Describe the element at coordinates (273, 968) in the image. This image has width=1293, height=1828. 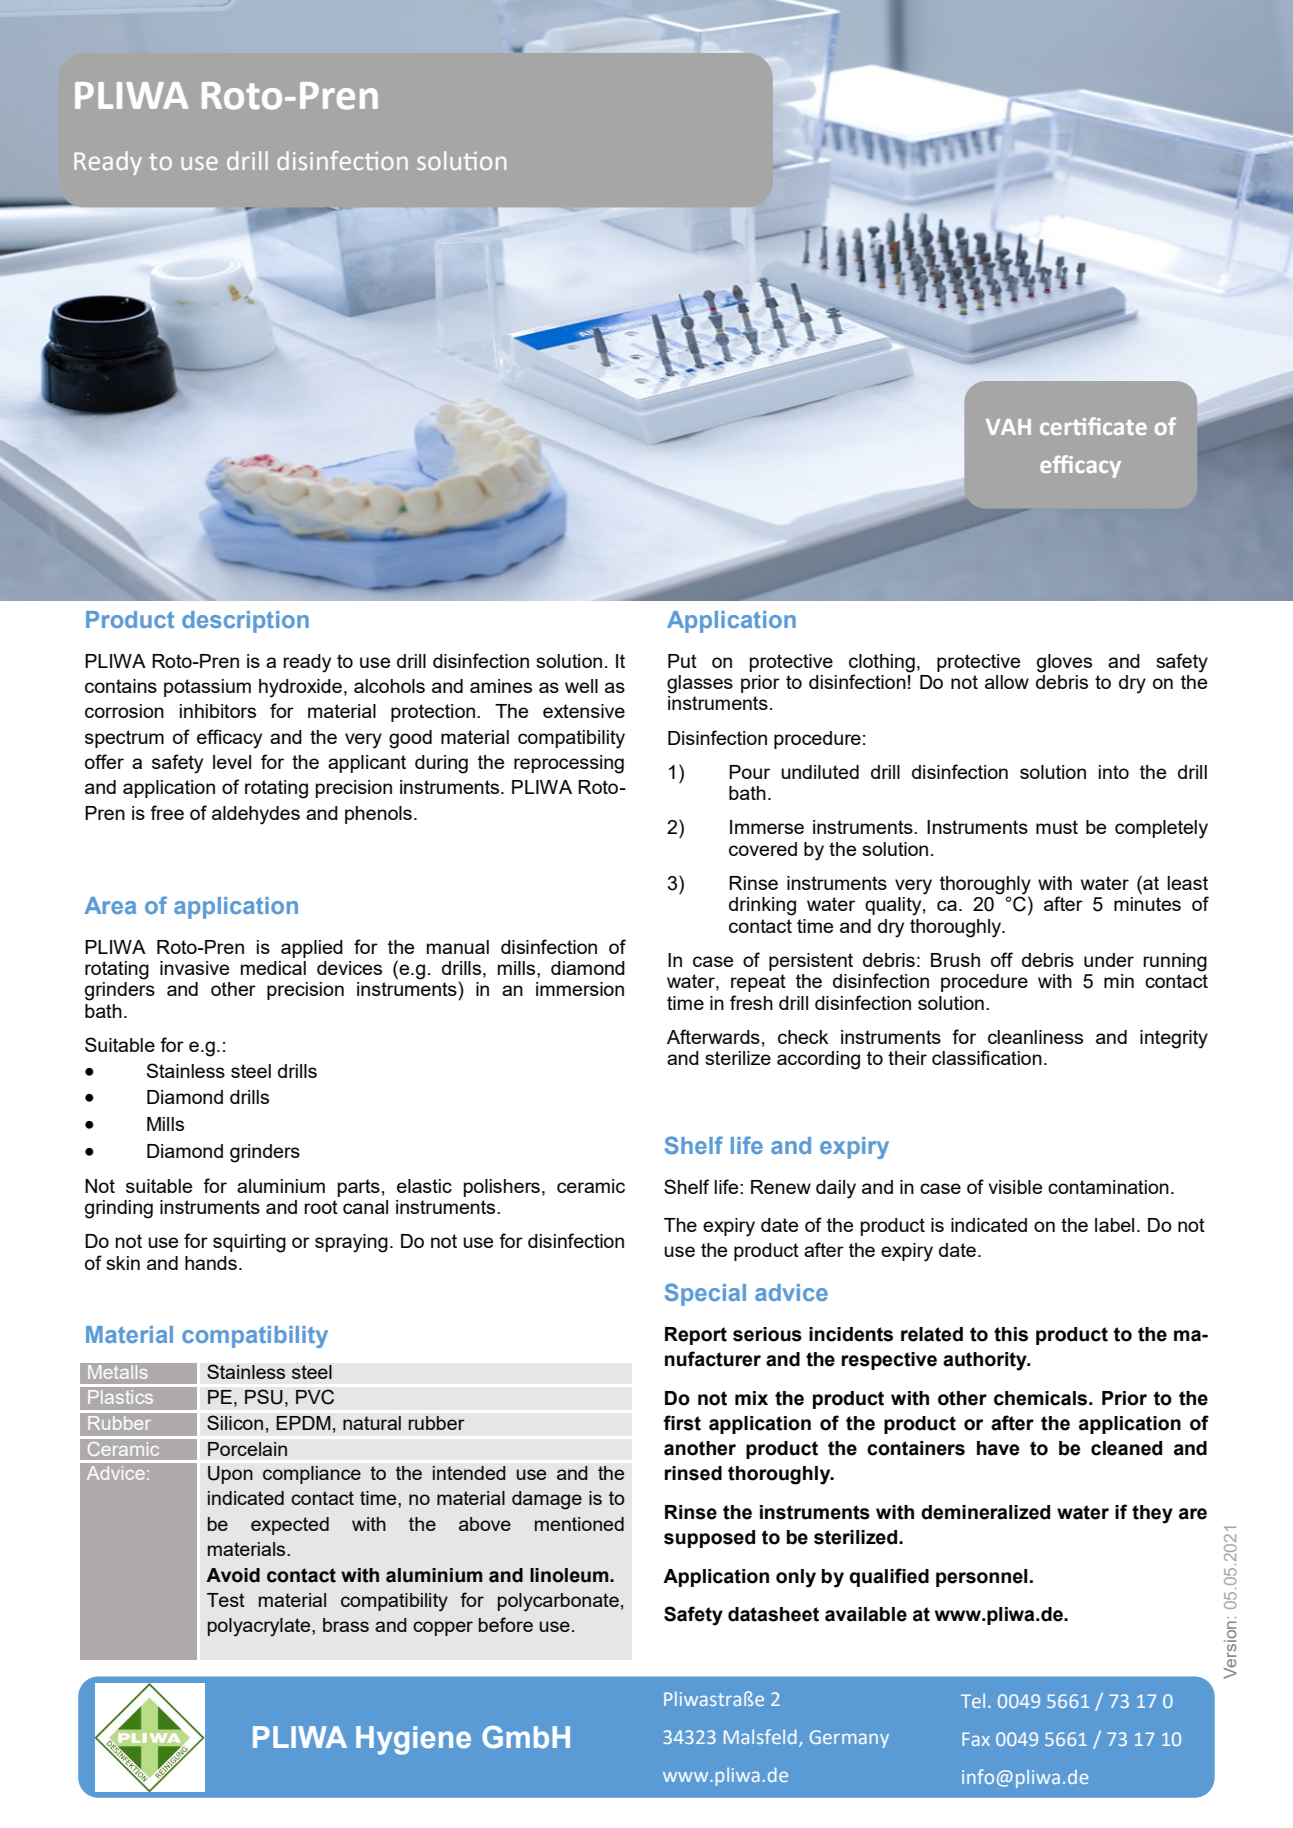
I see `medical` at that location.
